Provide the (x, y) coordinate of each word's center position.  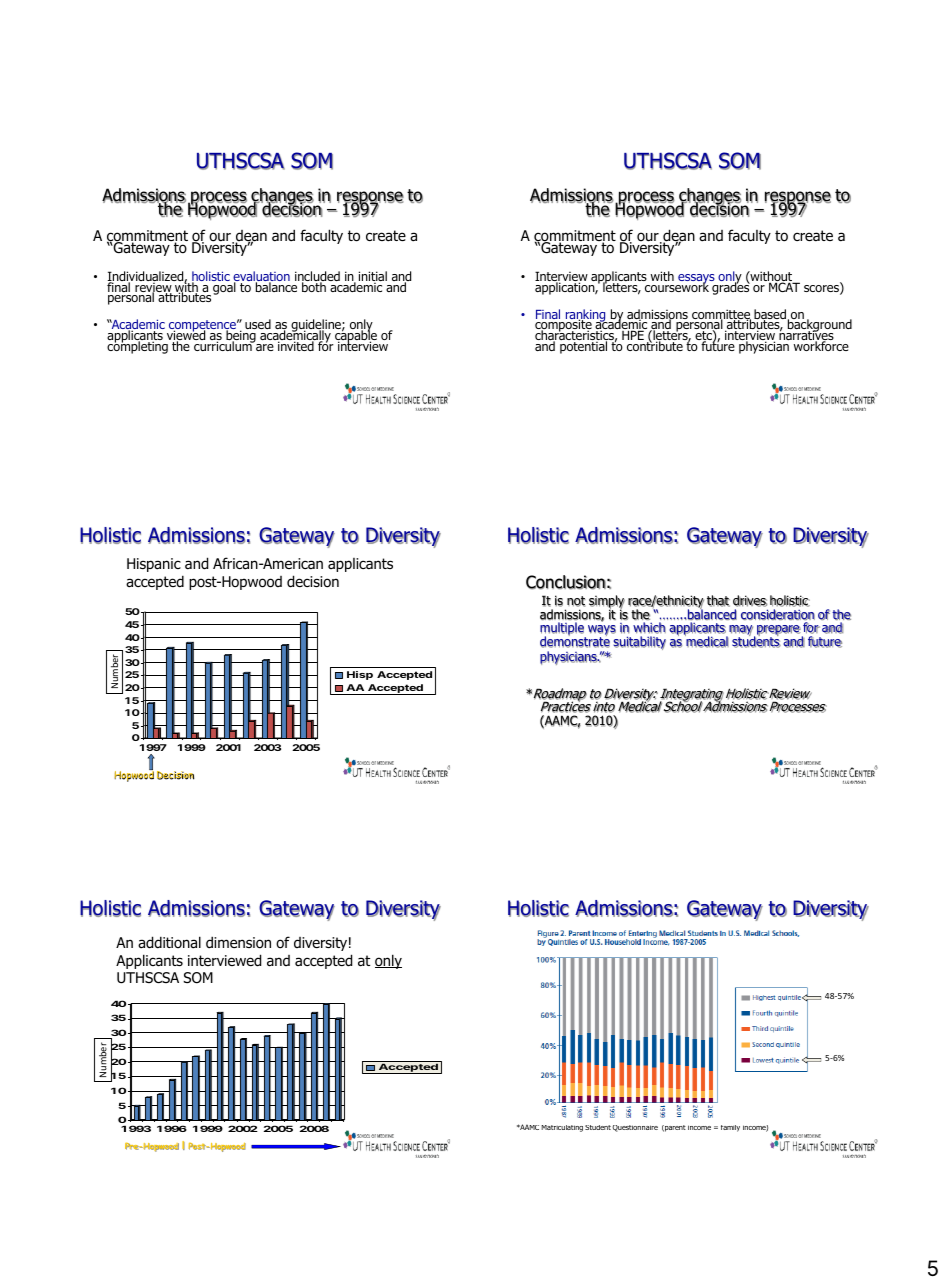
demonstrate (575, 641)
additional (169, 942)
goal (225, 287)
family (730, 1128)
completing (138, 346)
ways (602, 631)
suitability (640, 643)
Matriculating (562, 1128)
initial (373, 277)
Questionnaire (635, 1128)
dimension (238, 942)
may (741, 631)
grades (730, 287)
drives (750, 601)
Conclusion (566, 582)
